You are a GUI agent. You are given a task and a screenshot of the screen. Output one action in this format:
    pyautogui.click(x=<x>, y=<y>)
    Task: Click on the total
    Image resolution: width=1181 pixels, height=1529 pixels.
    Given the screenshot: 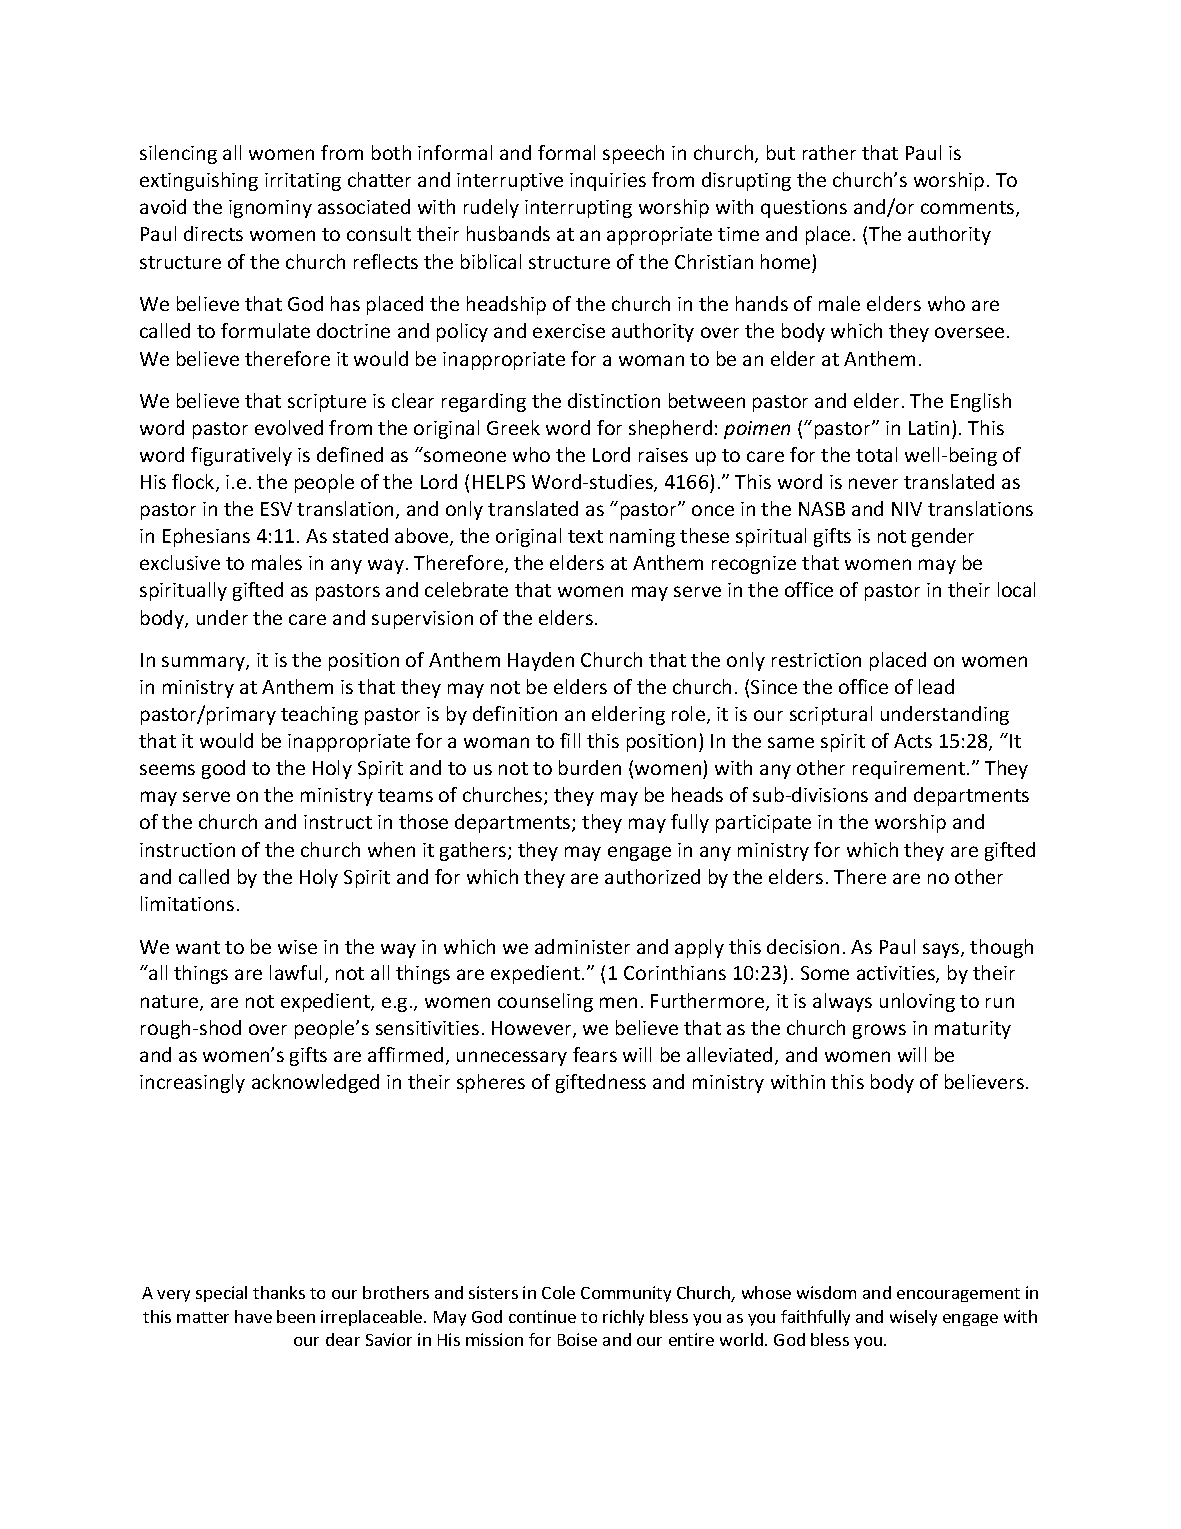 What is the action you would take?
    pyautogui.click(x=876, y=454)
